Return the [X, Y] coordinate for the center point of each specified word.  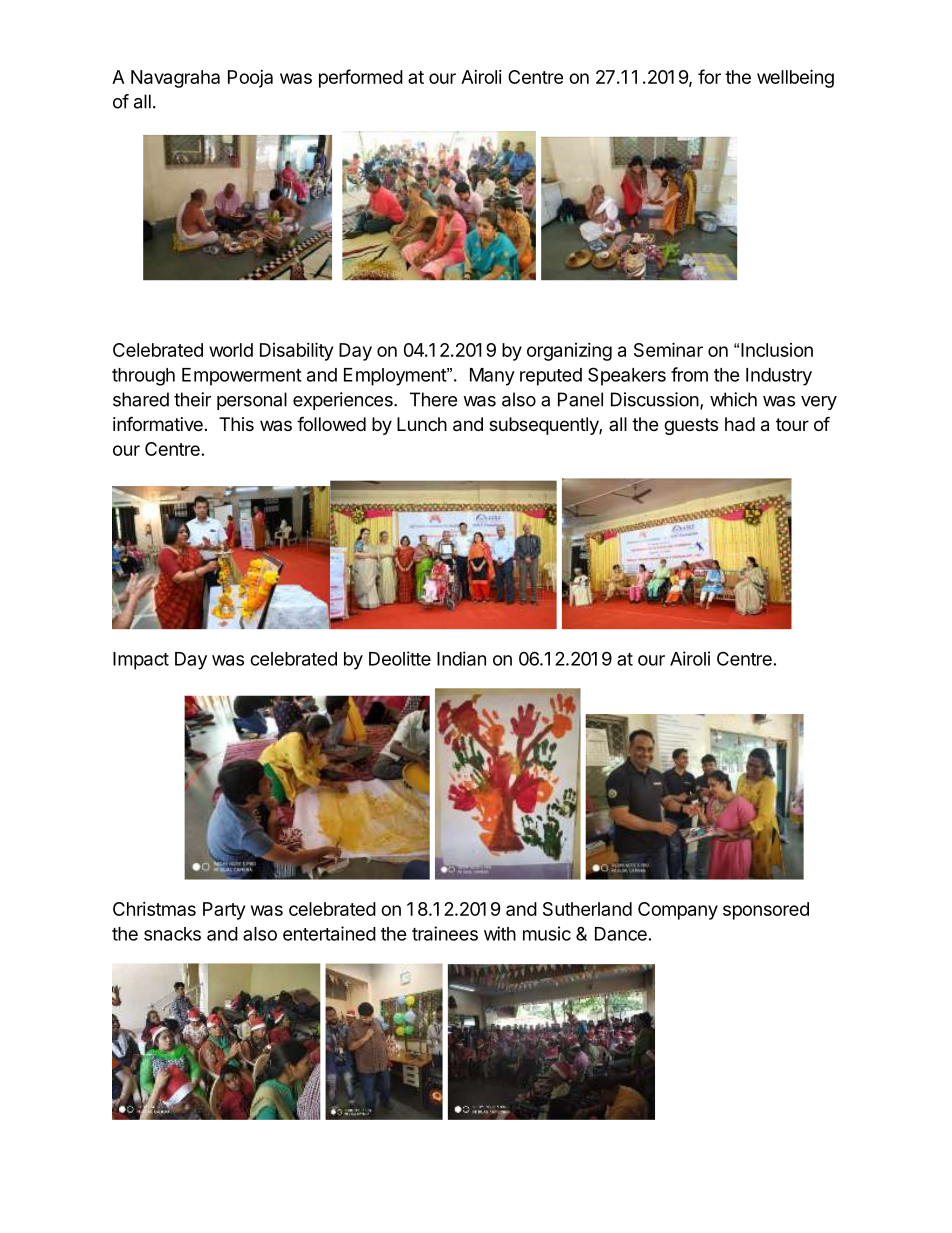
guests [691, 426]
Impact [141, 661]
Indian [461, 658]
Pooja [250, 79]
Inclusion [777, 350]
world [231, 350]
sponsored [766, 911]
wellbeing [795, 78]
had [740, 424]
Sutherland [587, 909]
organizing [569, 352]
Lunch [422, 424]
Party [224, 911]
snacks [172, 934]
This [236, 424]
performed [361, 78]
